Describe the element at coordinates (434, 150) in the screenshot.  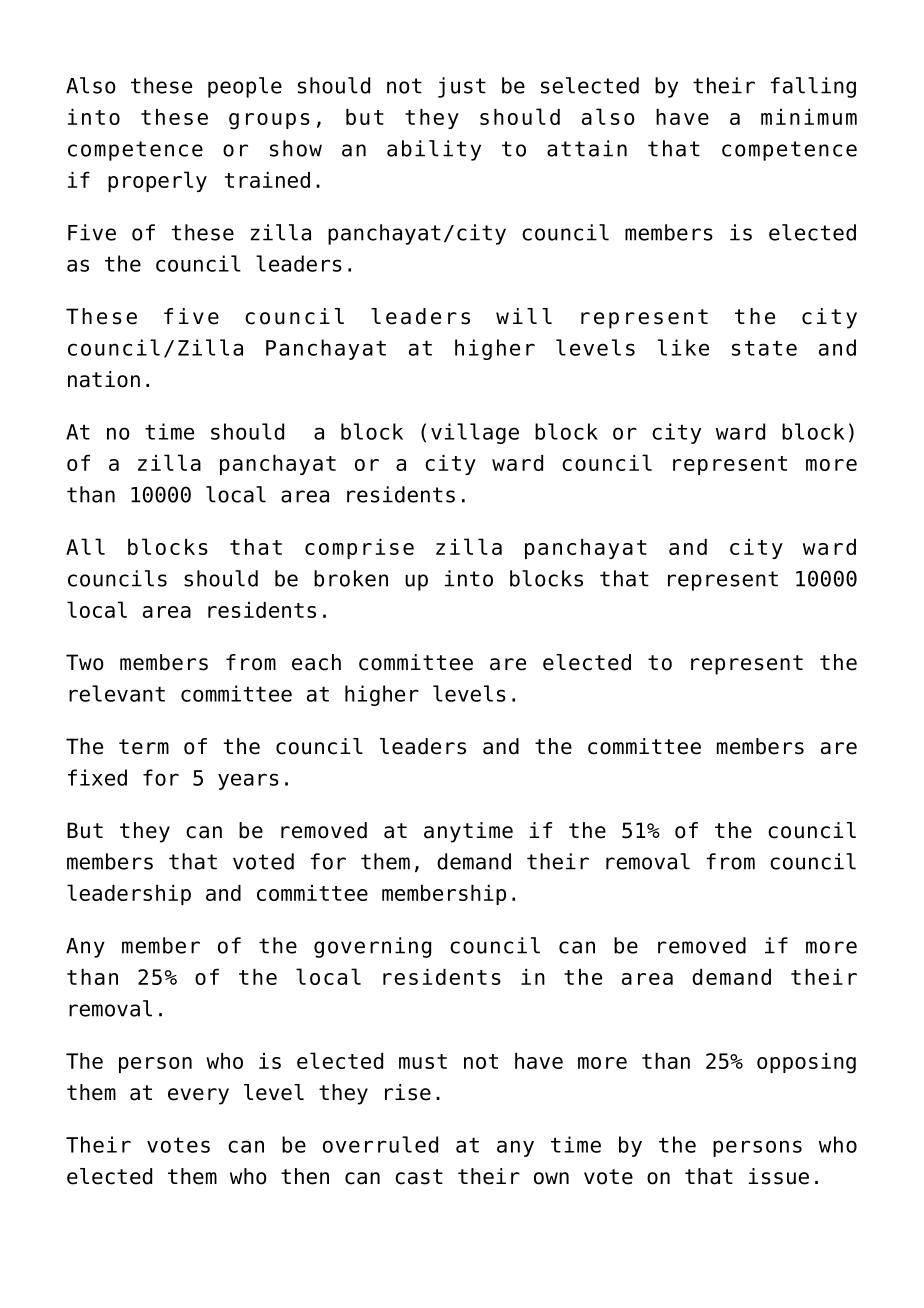
I see `ability` at that location.
